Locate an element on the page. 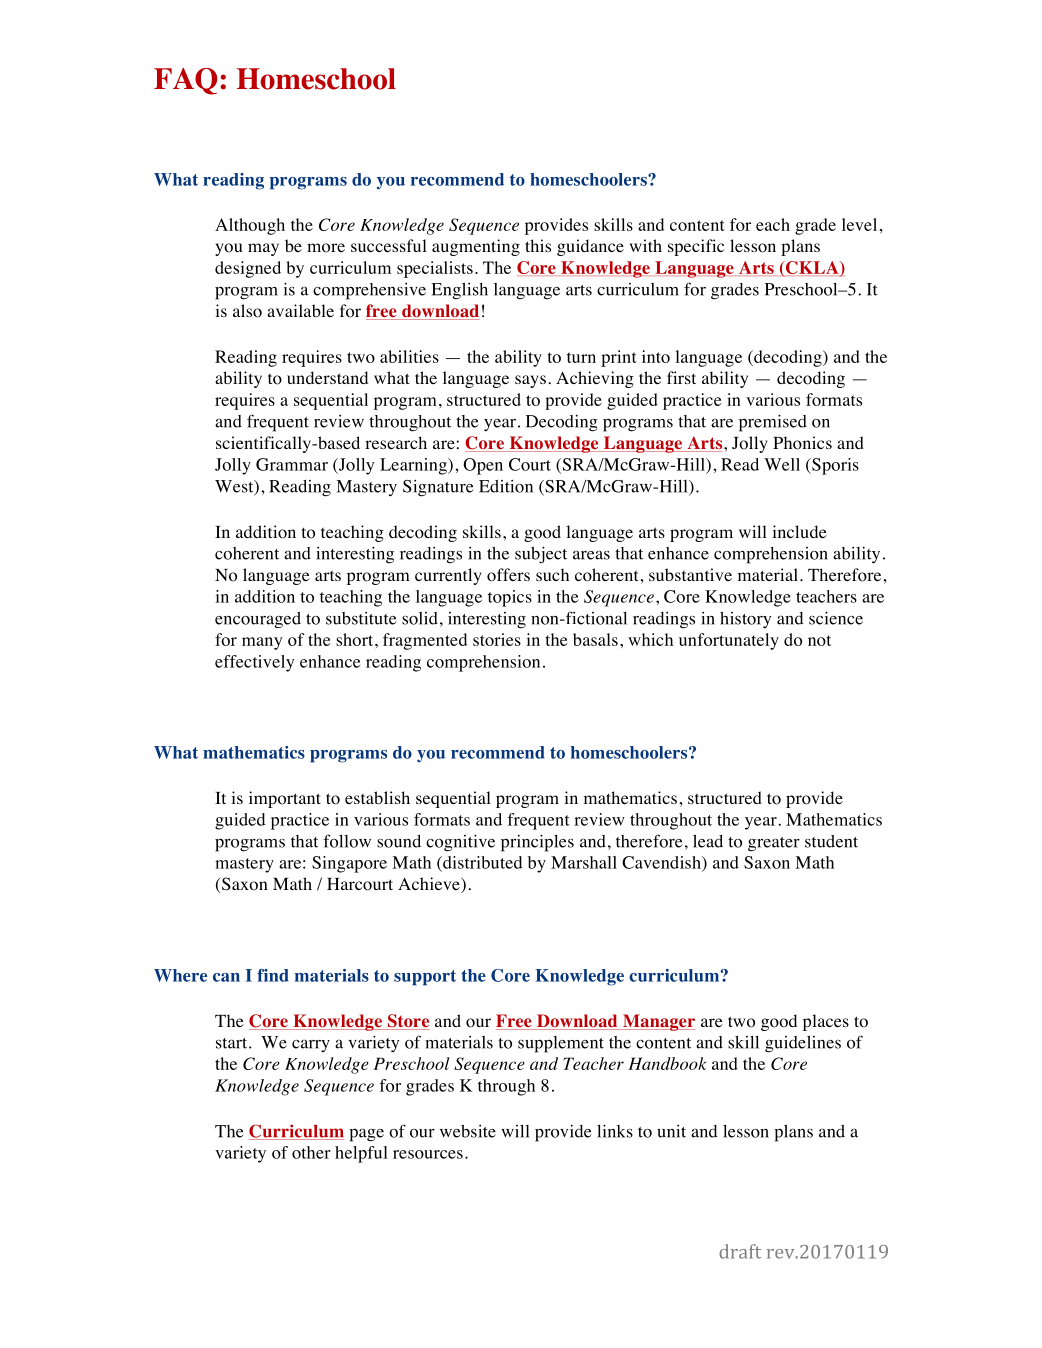  FAQ is located at coordinates (185, 81).
